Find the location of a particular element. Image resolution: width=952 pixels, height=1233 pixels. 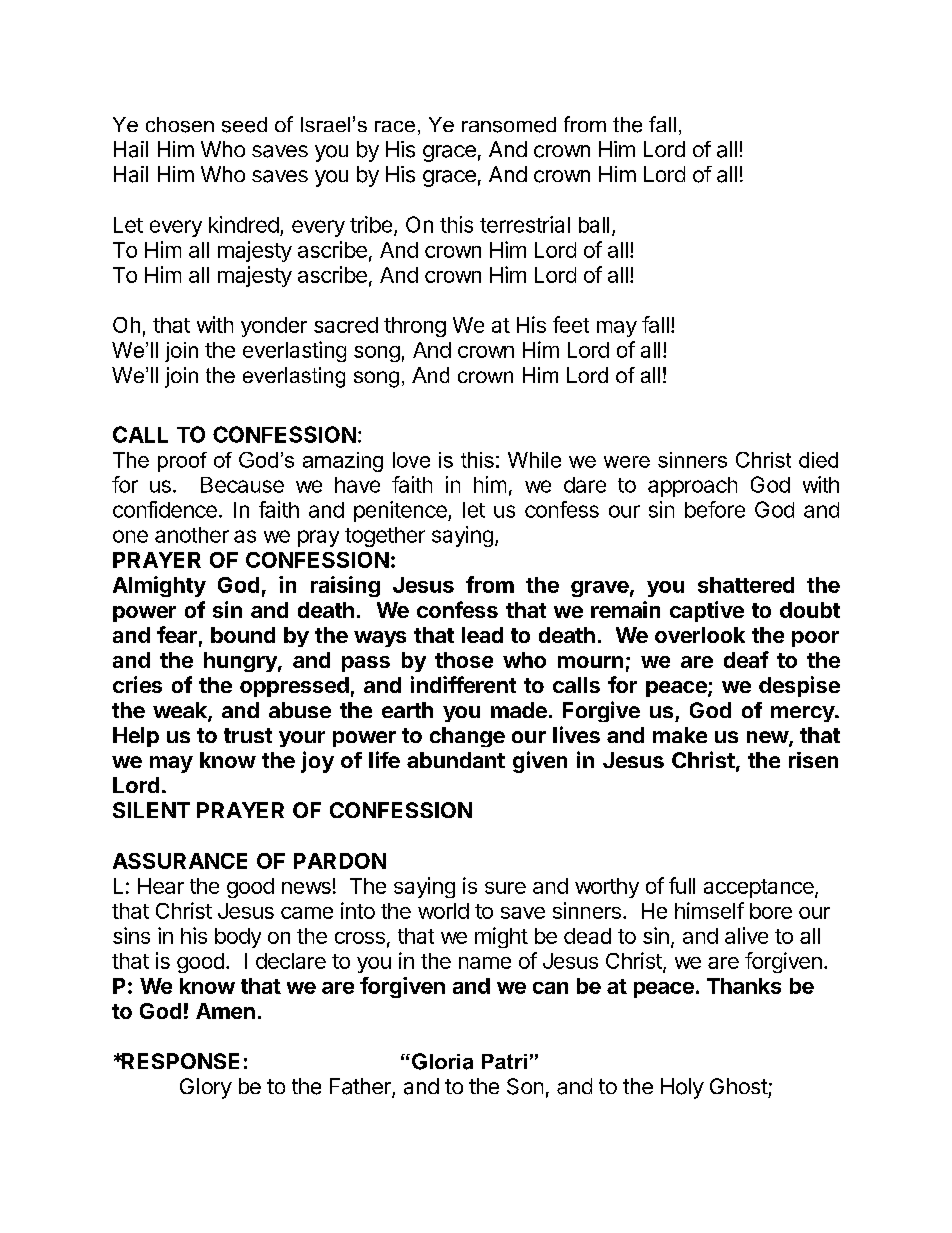

penitence is located at coordinates (401, 511).
